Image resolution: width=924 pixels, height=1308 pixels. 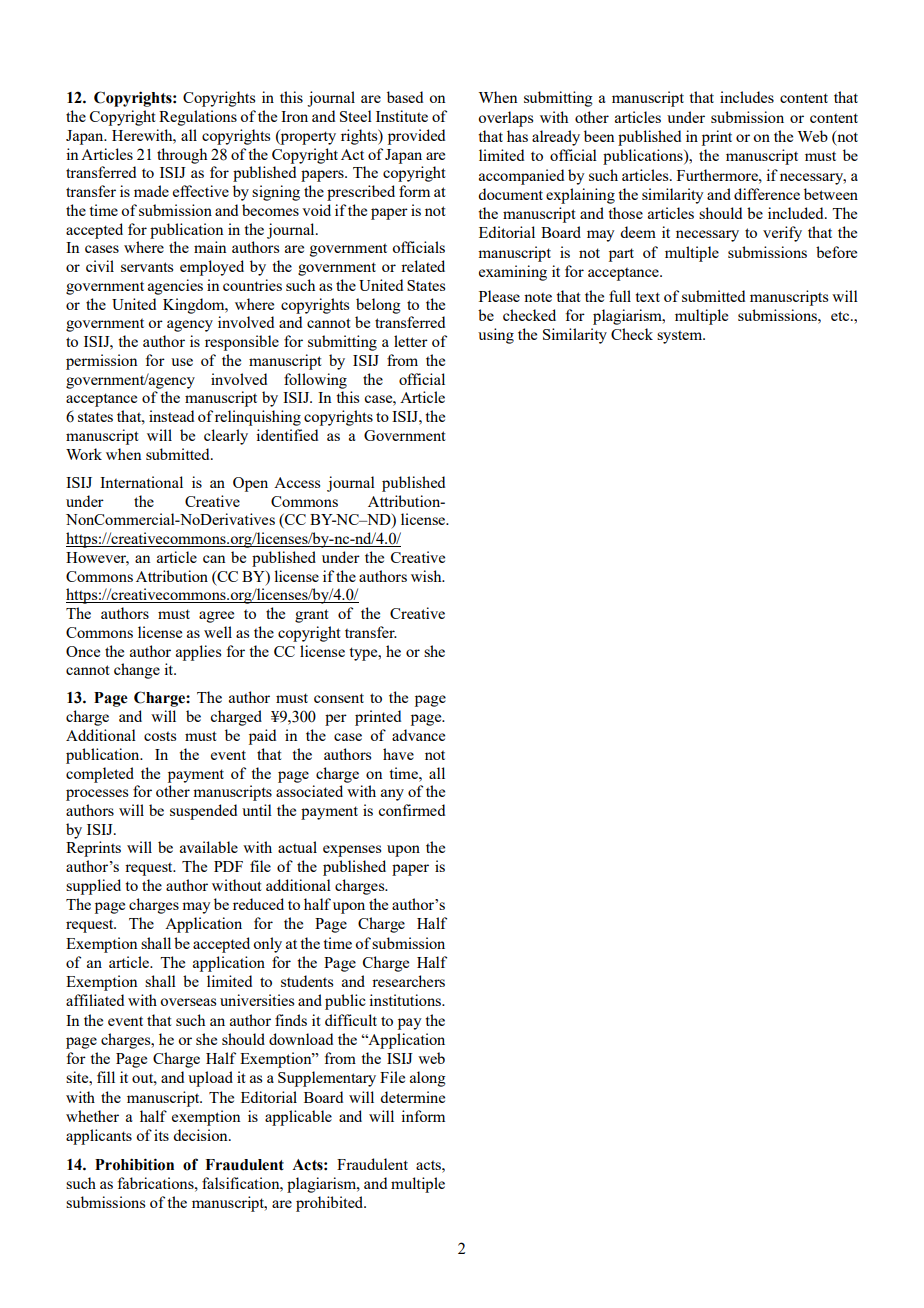 I want to click on includes, so click(x=747, y=97).
